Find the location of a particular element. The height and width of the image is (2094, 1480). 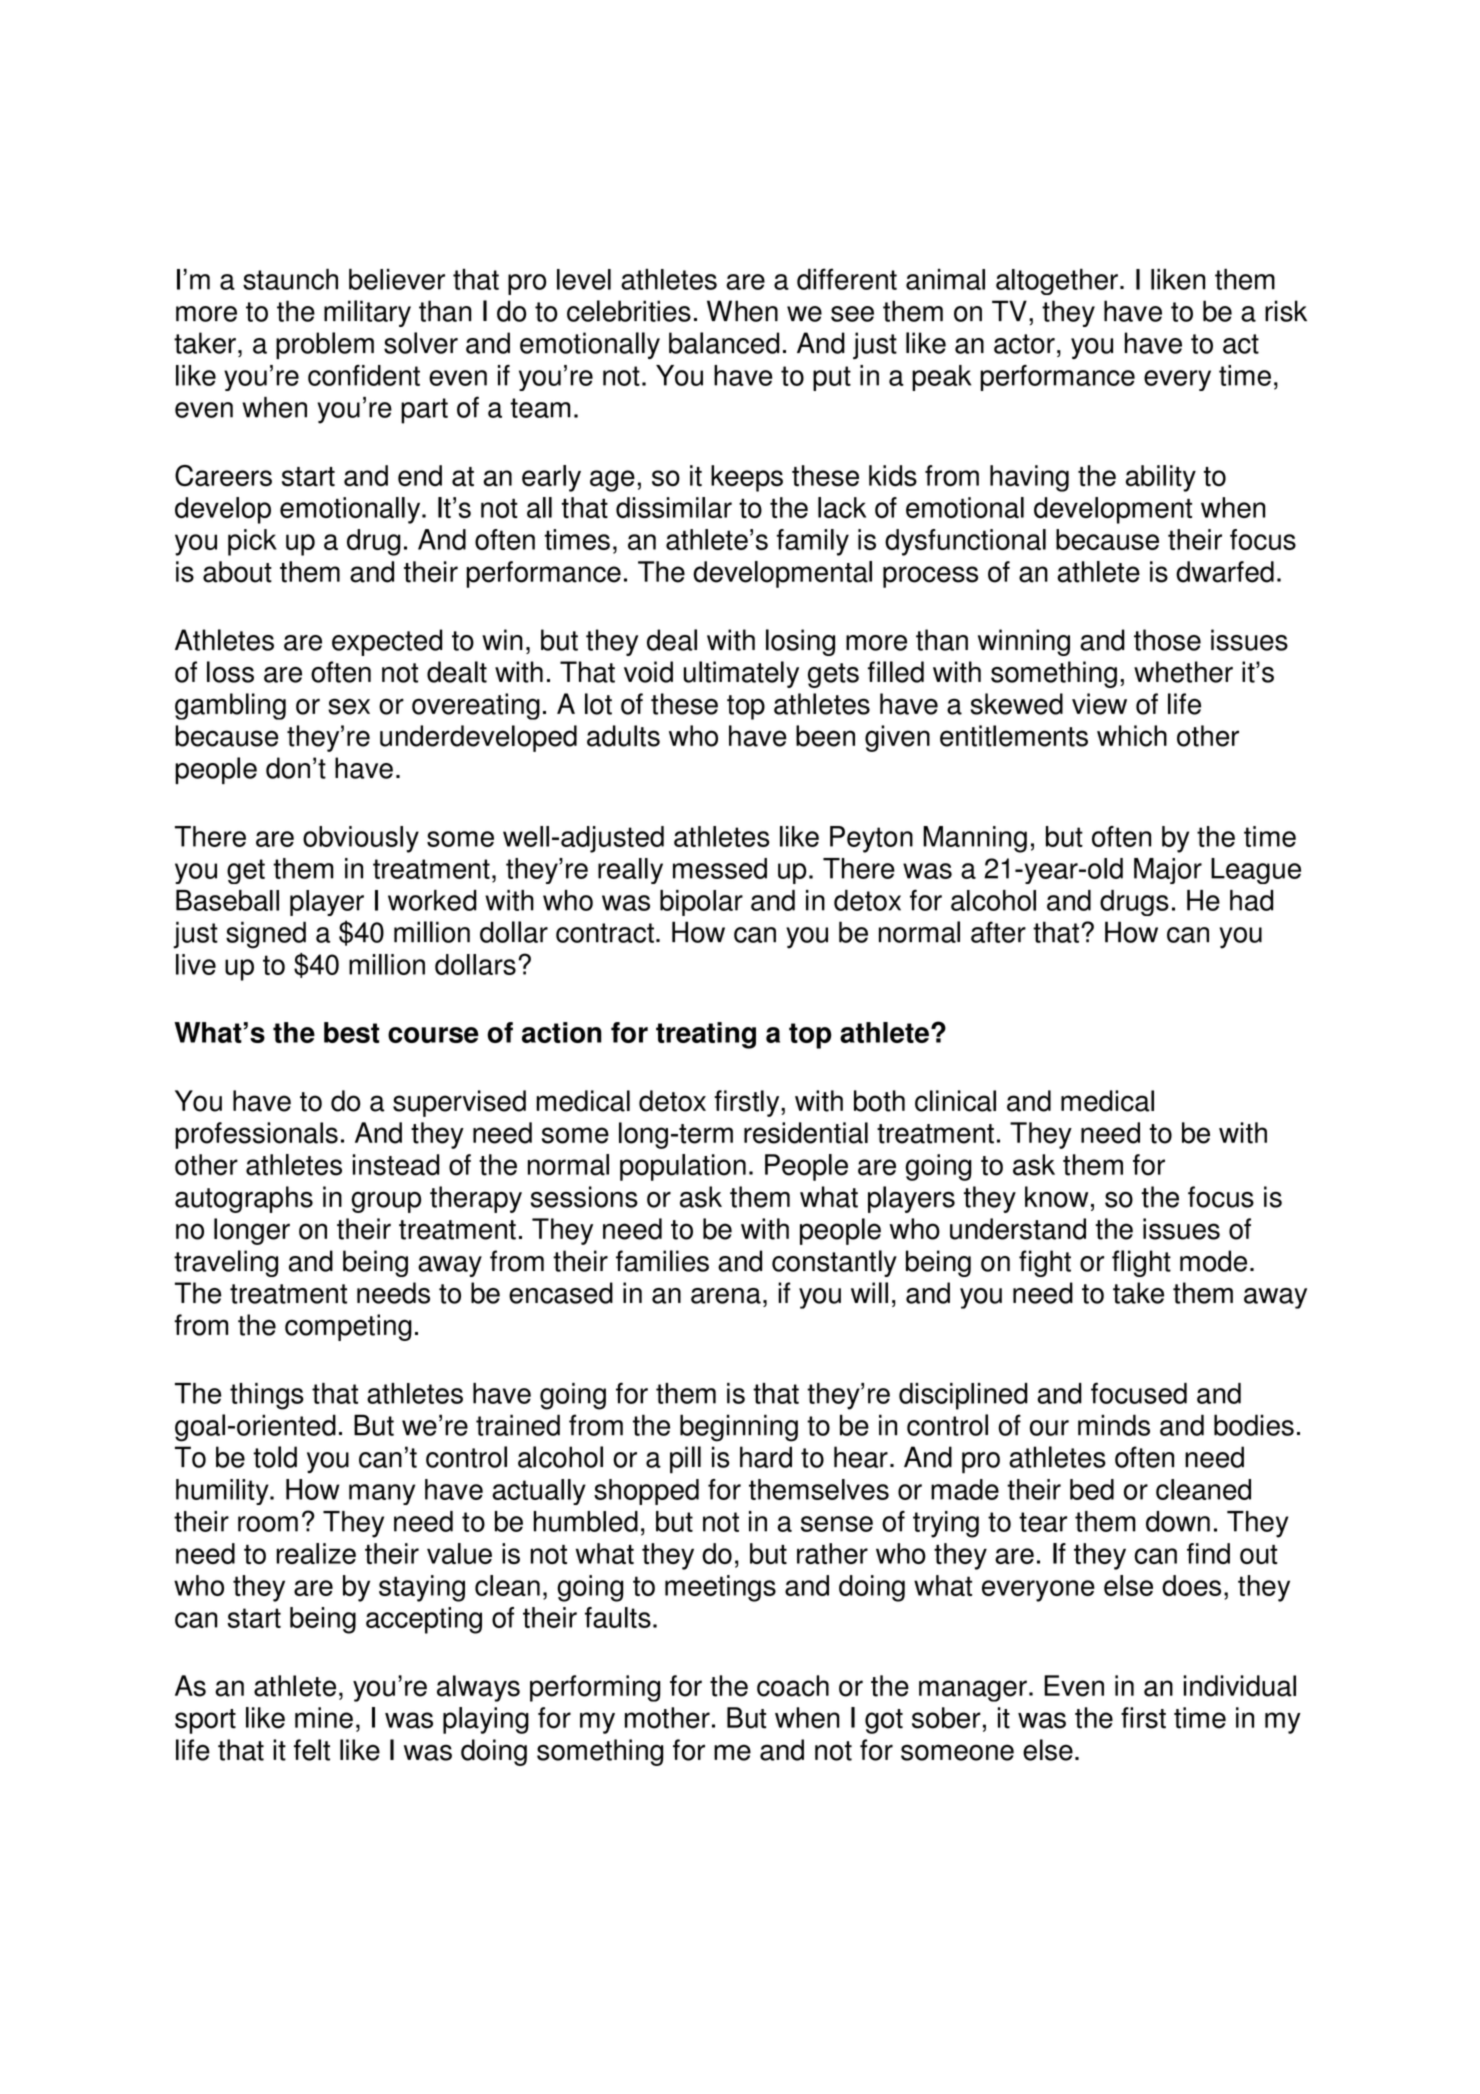

altogether is located at coordinates (1057, 281).
